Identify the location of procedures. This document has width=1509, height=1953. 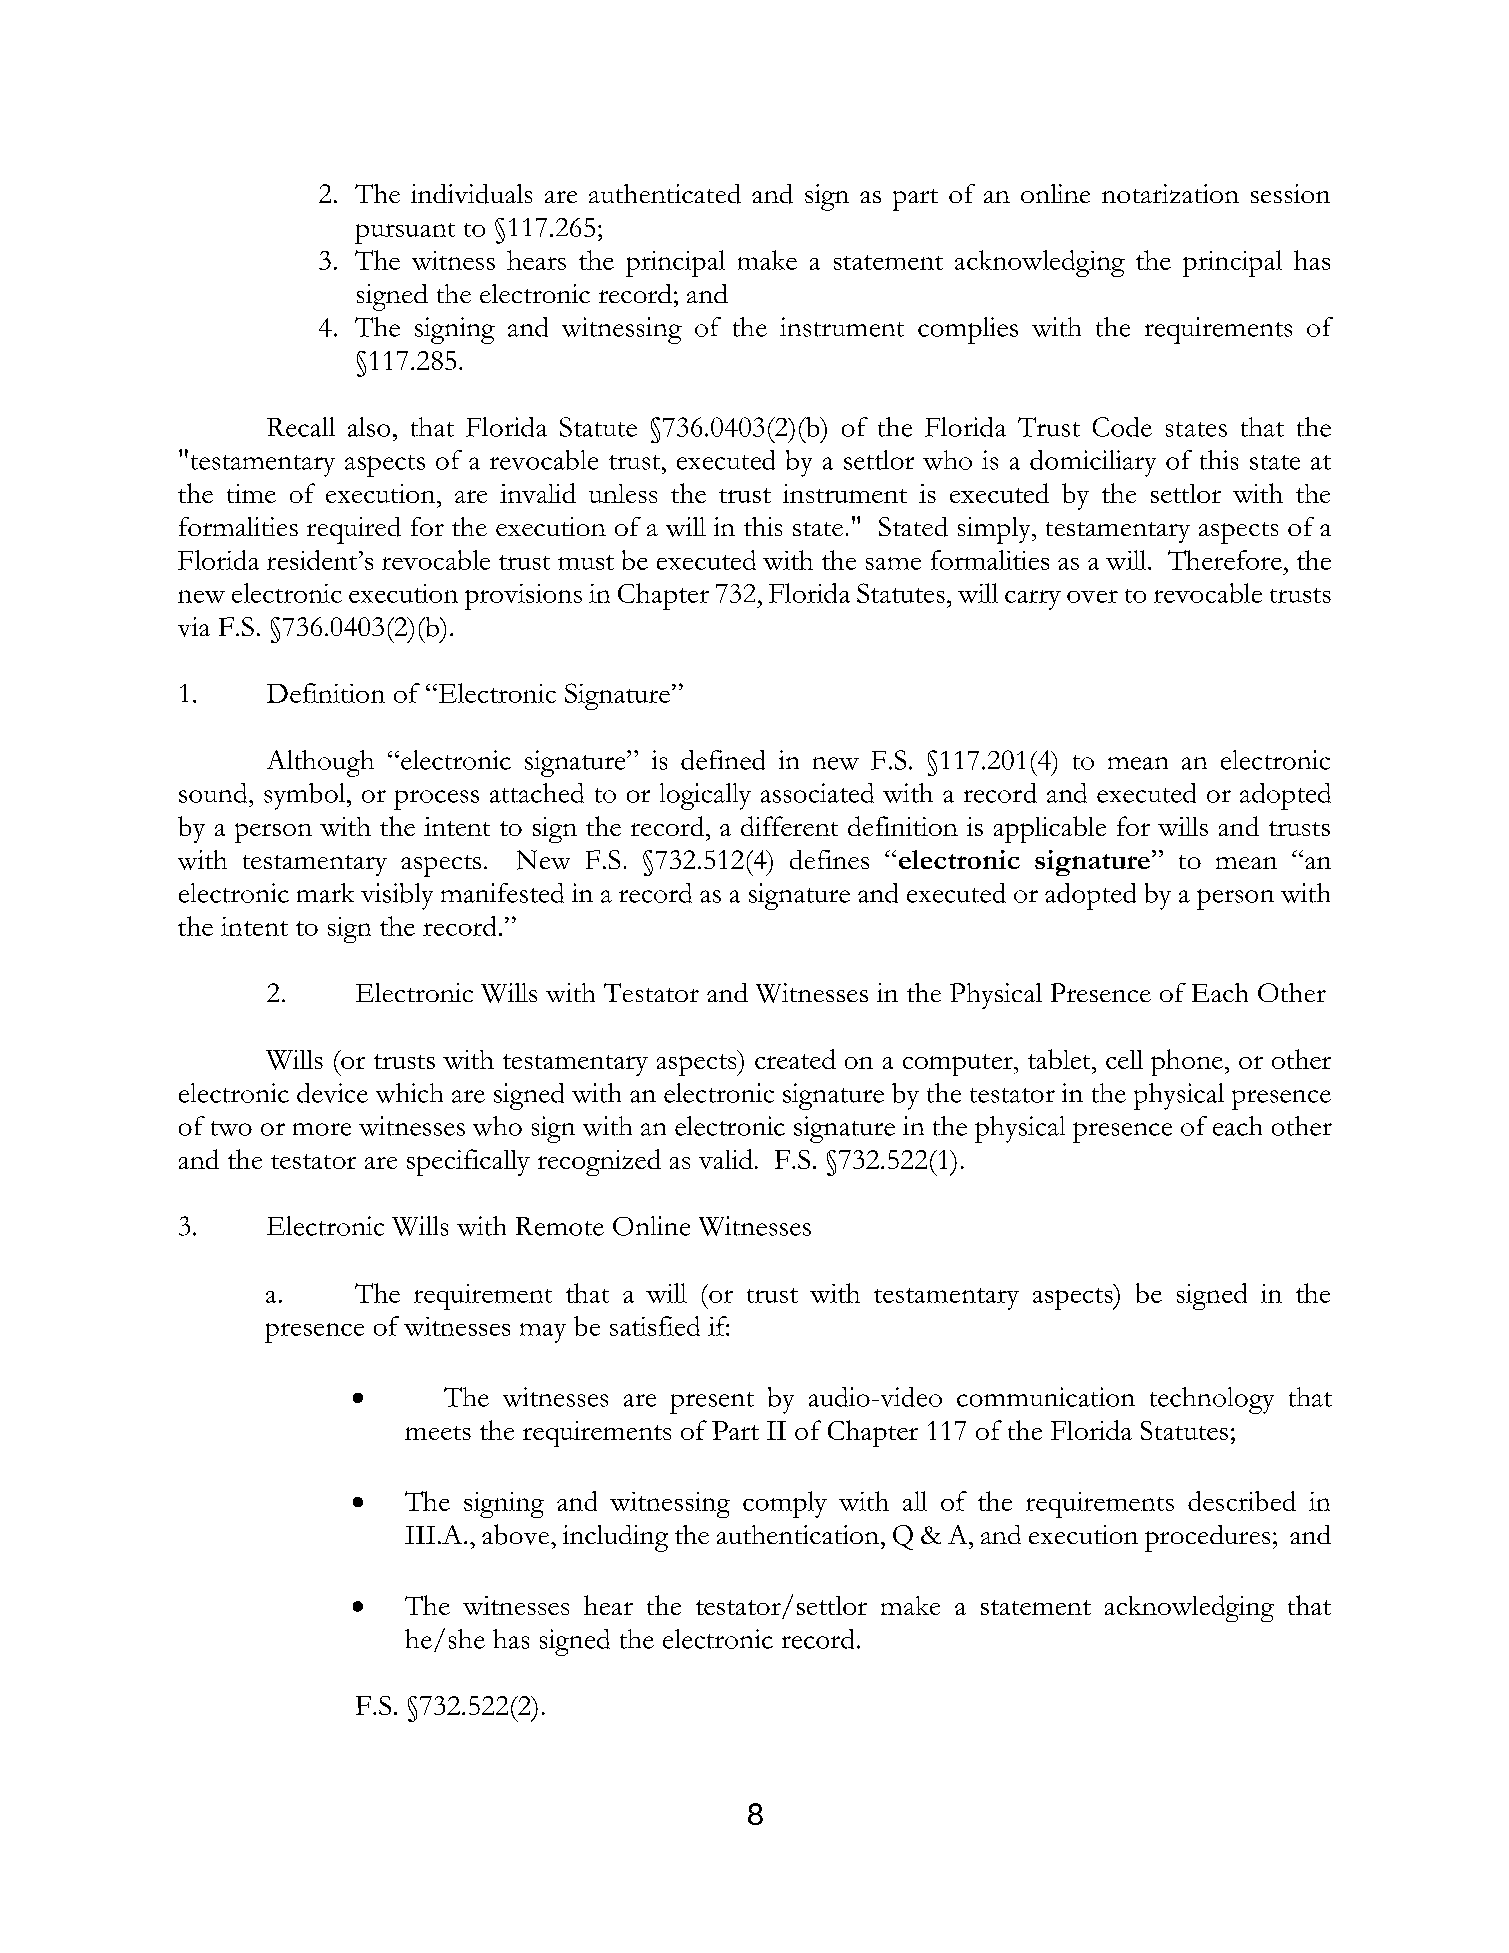
(1207, 1538).
